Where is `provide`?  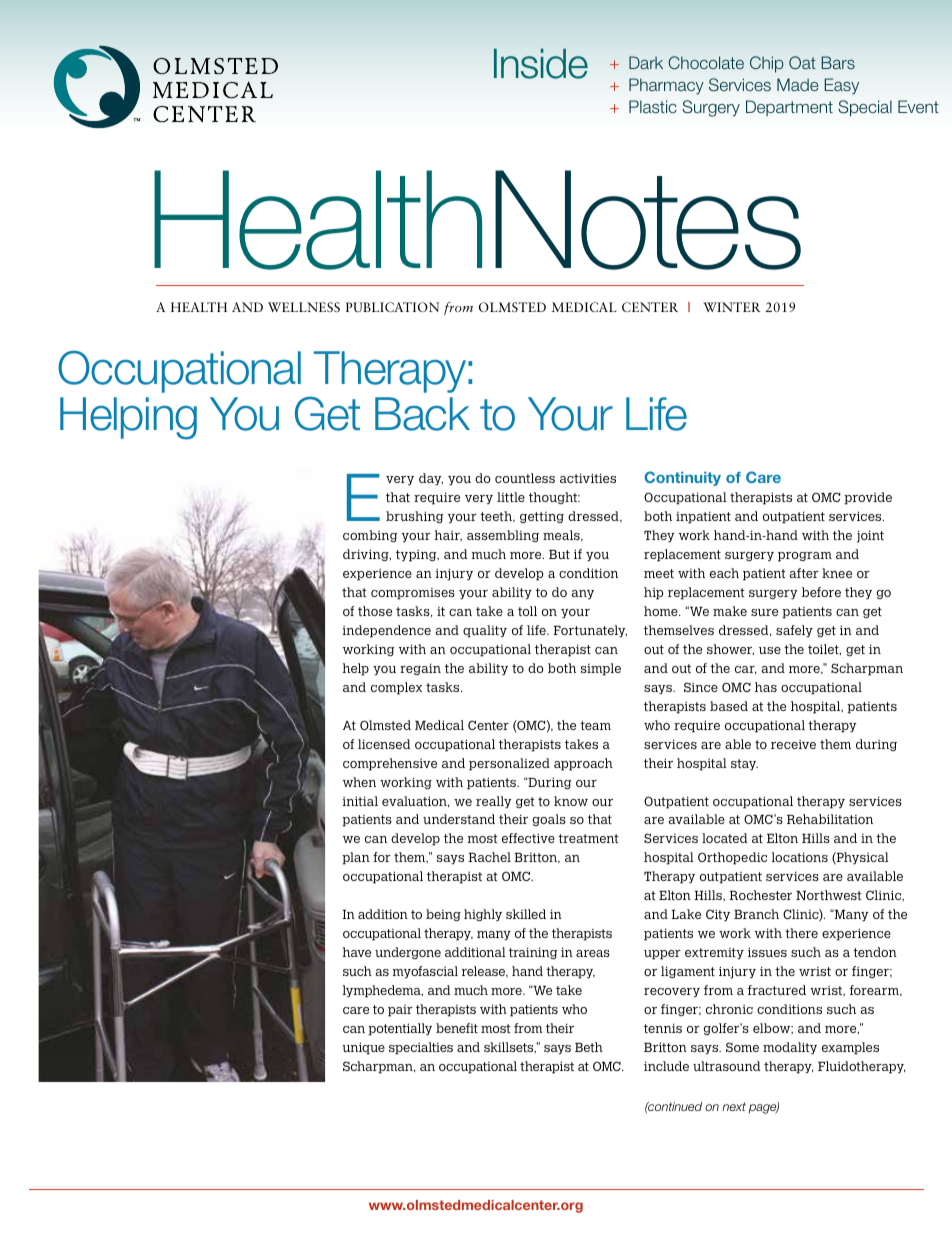 provide is located at coordinates (868, 498).
